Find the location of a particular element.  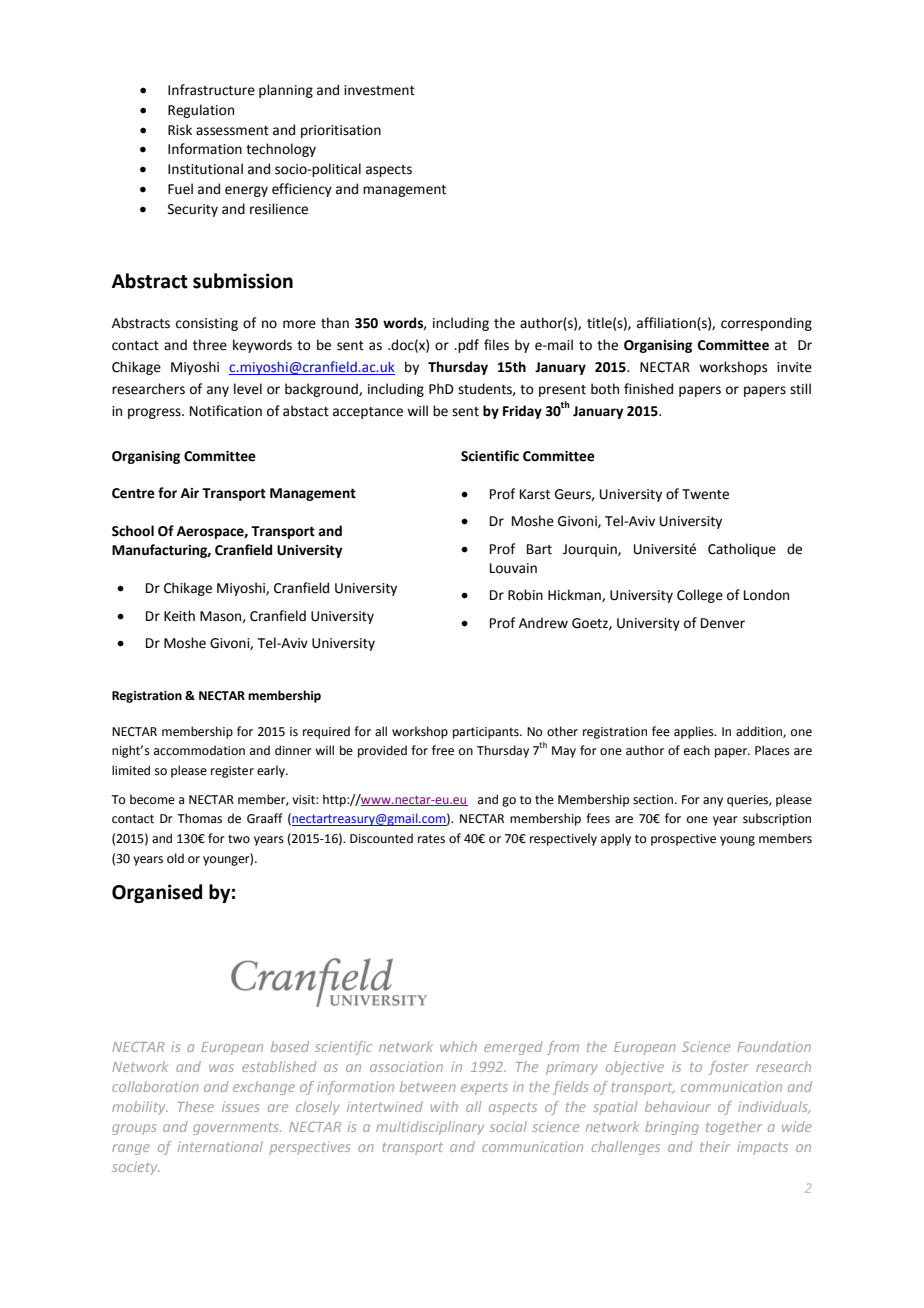

corresponding is located at coordinates (766, 324).
